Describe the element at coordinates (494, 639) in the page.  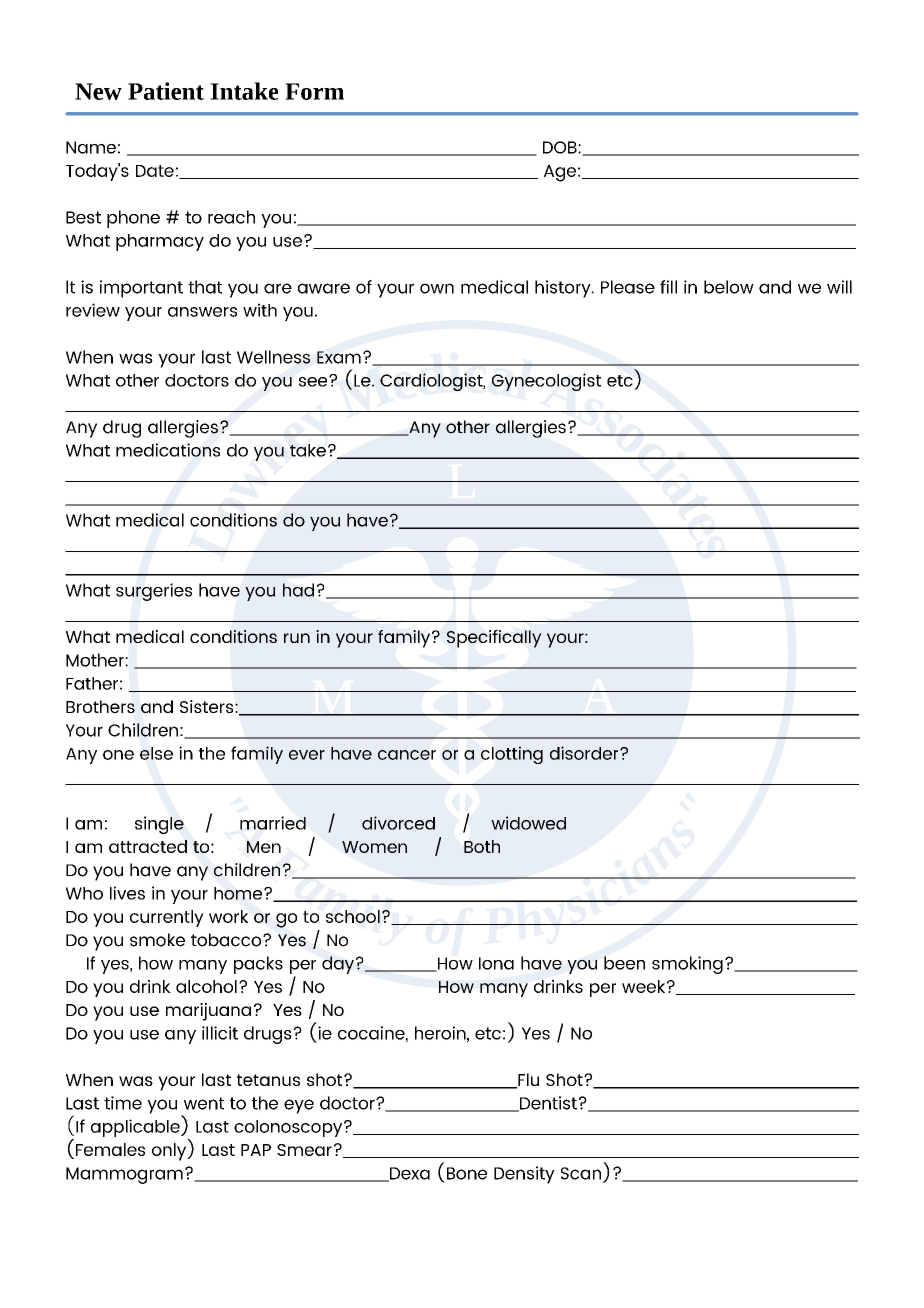
I see `Specifically` at that location.
